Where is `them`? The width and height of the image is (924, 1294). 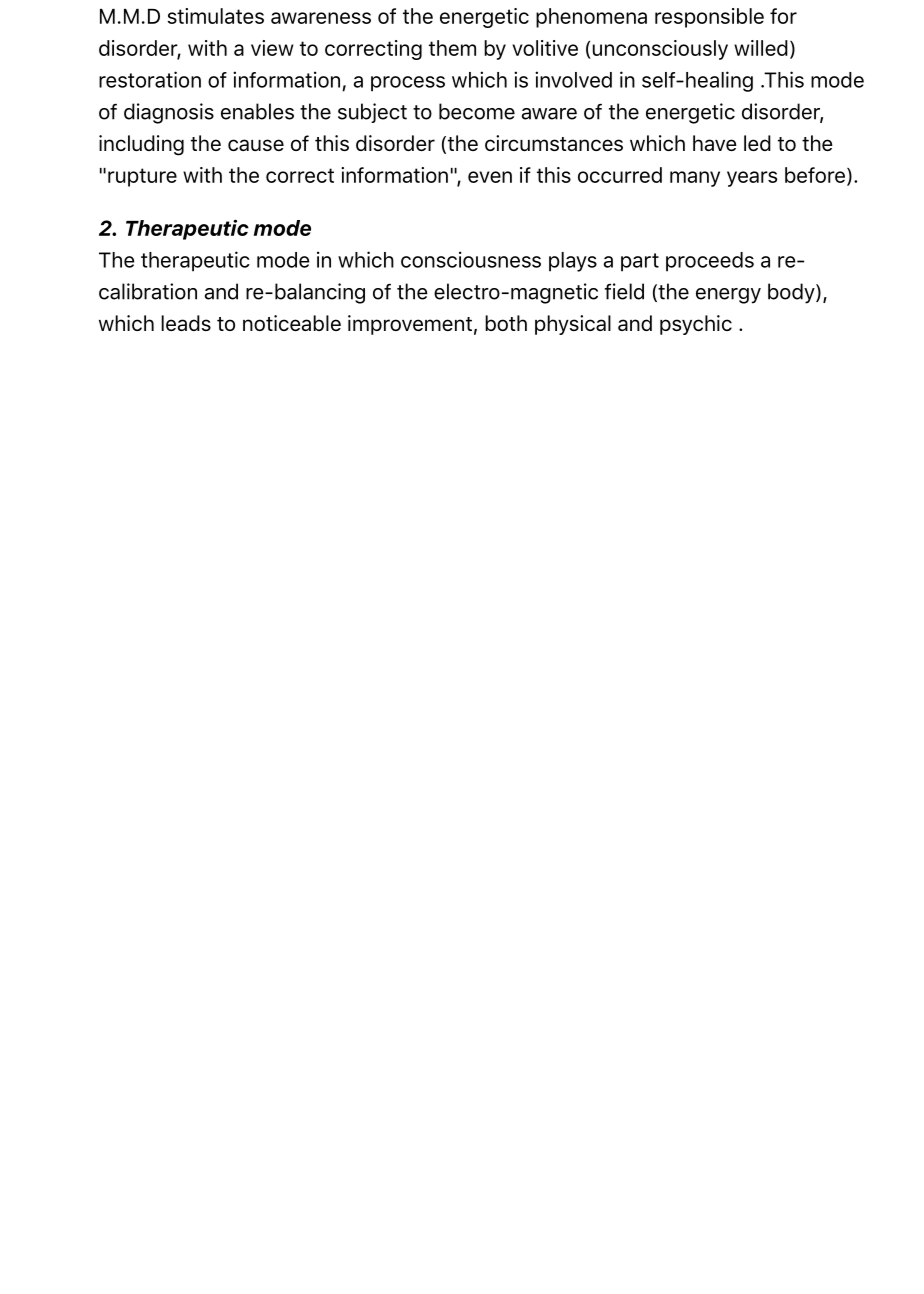 them is located at coordinates (452, 48).
